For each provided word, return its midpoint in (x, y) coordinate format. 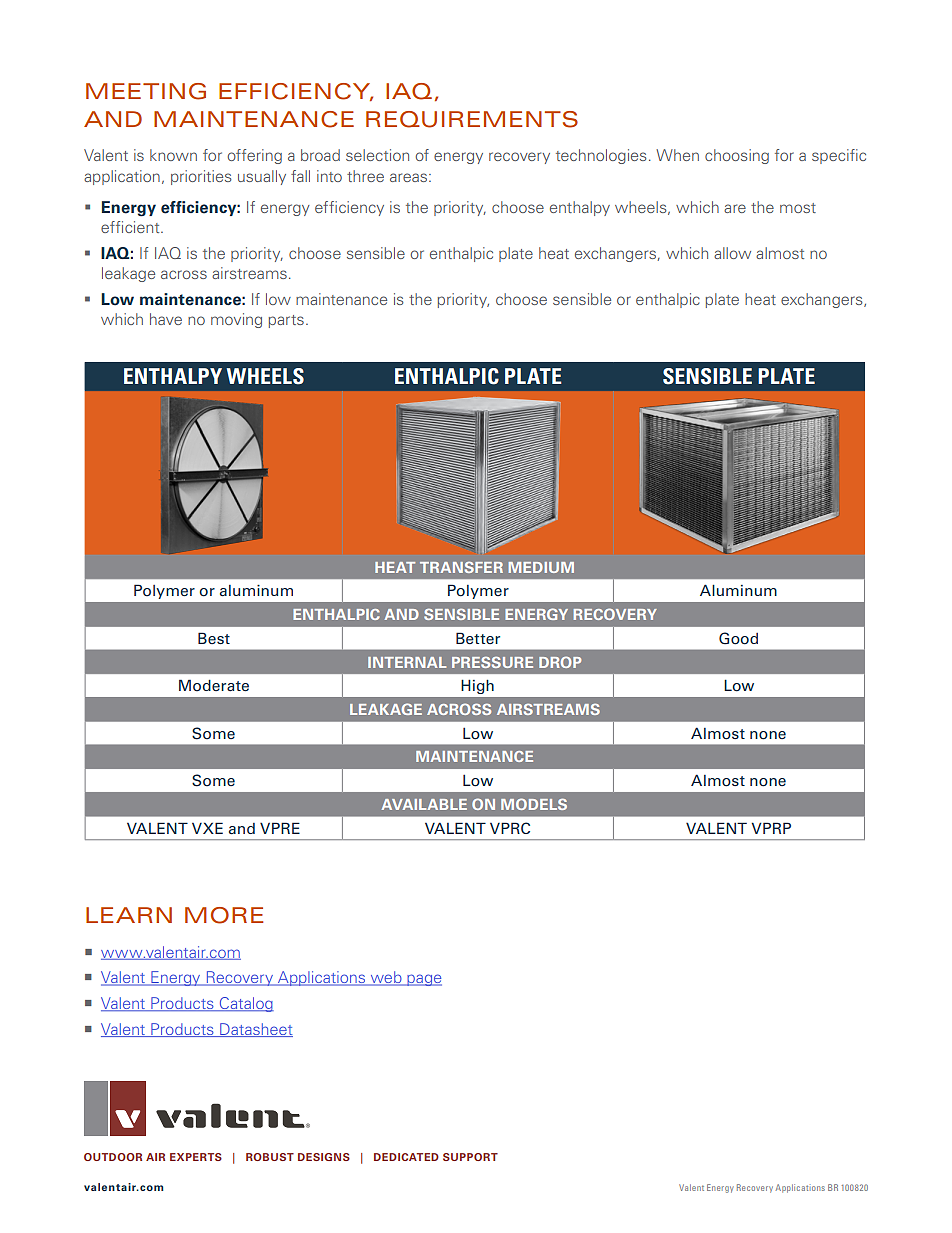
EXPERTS (196, 1157)
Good (738, 638)
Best (214, 638)
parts (286, 321)
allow (732, 253)
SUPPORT (470, 1157)
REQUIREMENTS (472, 119)
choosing (737, 156)
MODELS (534, 804)
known (173, 155)
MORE (224, 915)
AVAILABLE (424, 804)
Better (478, 638)
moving (236, 320)
